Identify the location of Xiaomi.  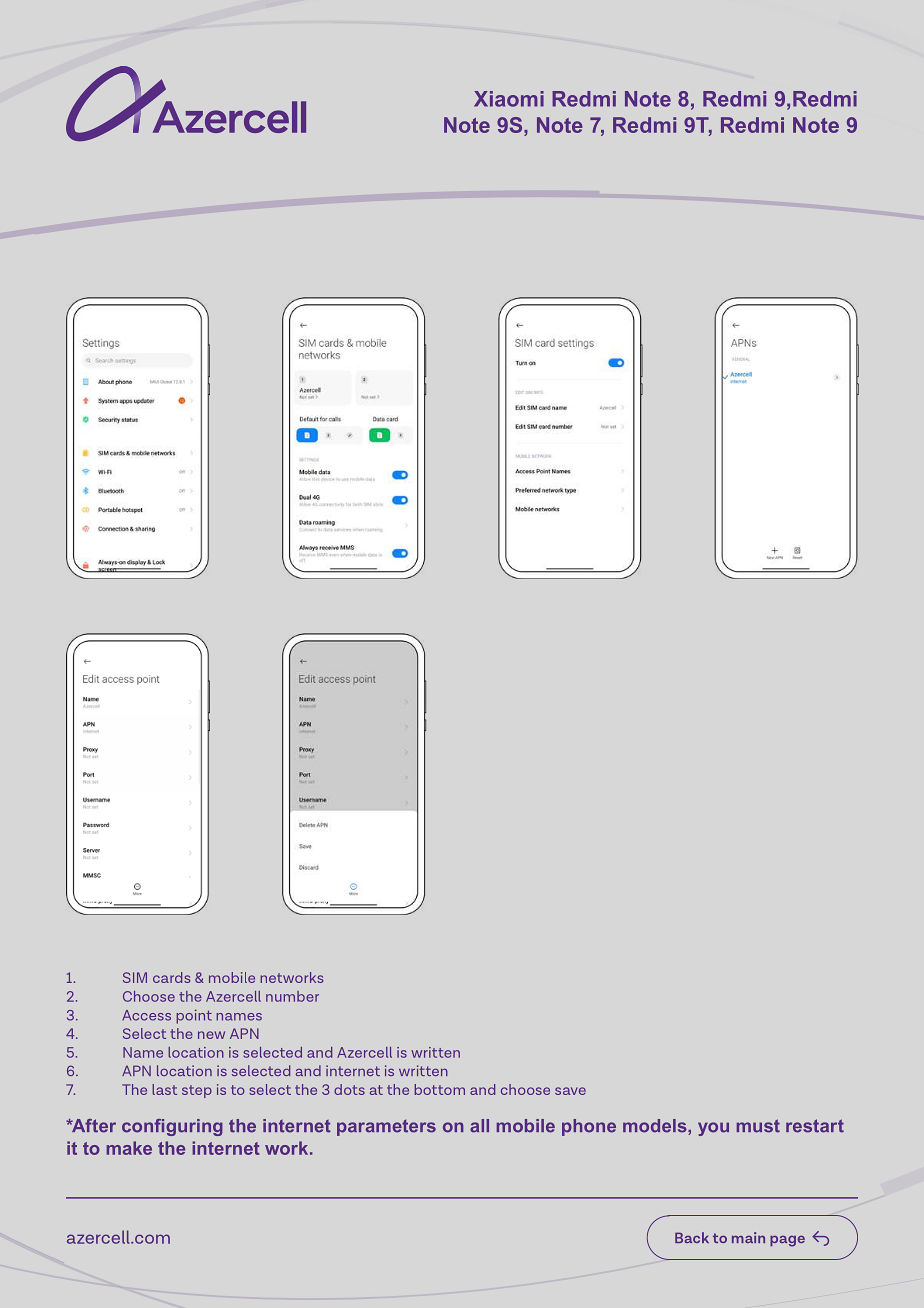
(509, 99).
